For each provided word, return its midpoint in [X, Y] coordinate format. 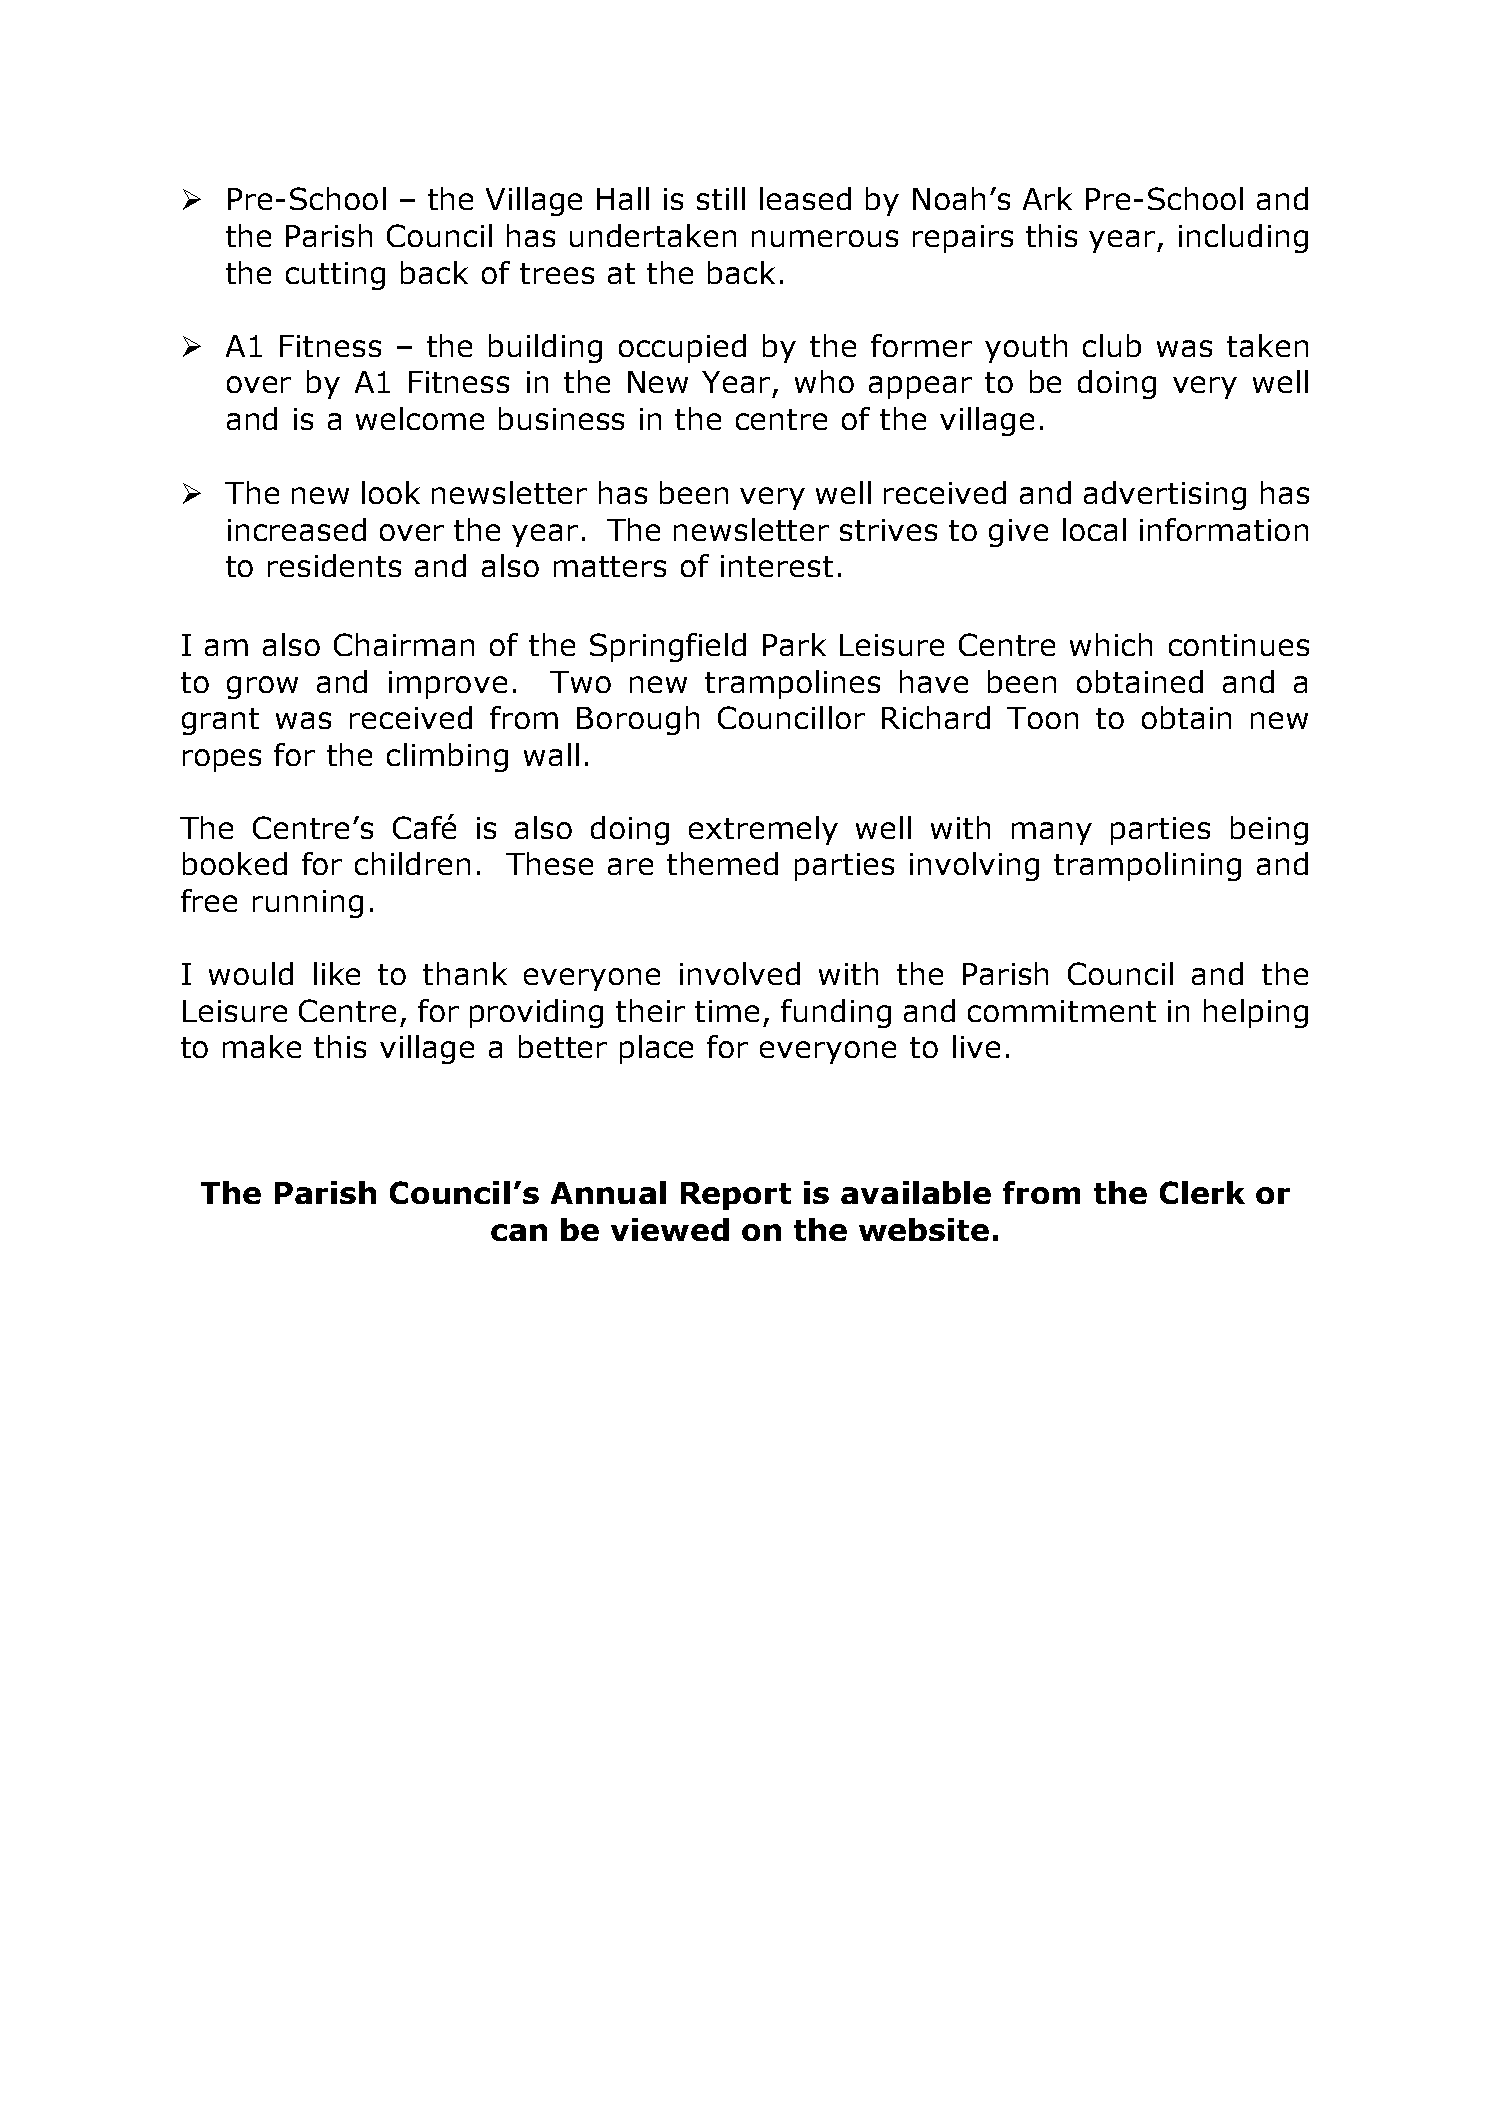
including [1243, 238]
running [308, 904]
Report [736, 1196]
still [721, 198]
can [519, 1232]
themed [722, 863]
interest [777, 566]
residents [334, 565]
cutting [335, 276]
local [1094, 529]
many [1052, 833]
